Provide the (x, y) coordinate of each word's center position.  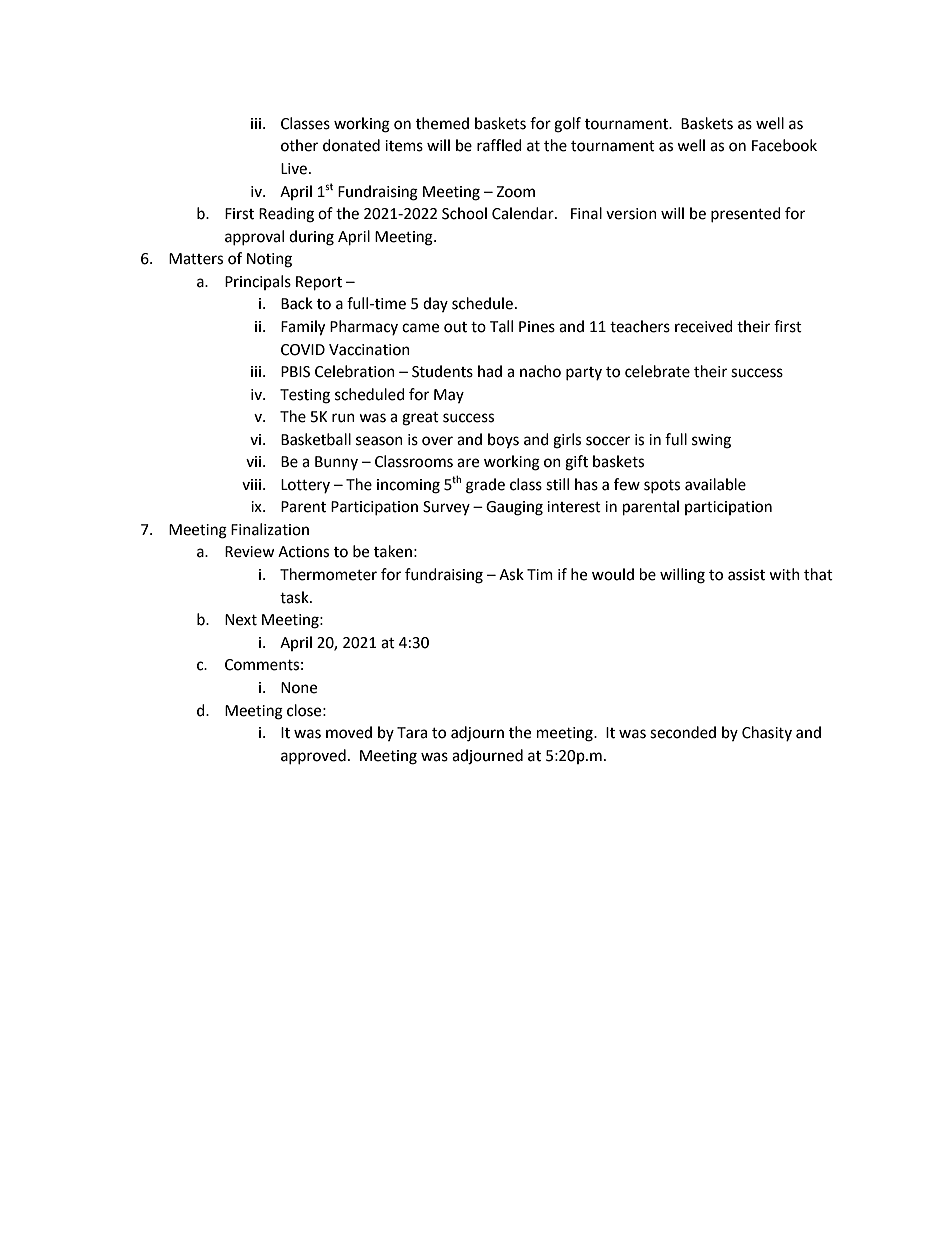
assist (746, 575)
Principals (258, 282)
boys (503, 440)
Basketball (316, 439)
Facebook (784, 145)
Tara (412, 733)
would (613, 574)
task (295, 597)
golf (567, 125)
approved (313, 756)
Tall (501, 326)
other (299, 145)
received (704, 326)
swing (711, 441)
